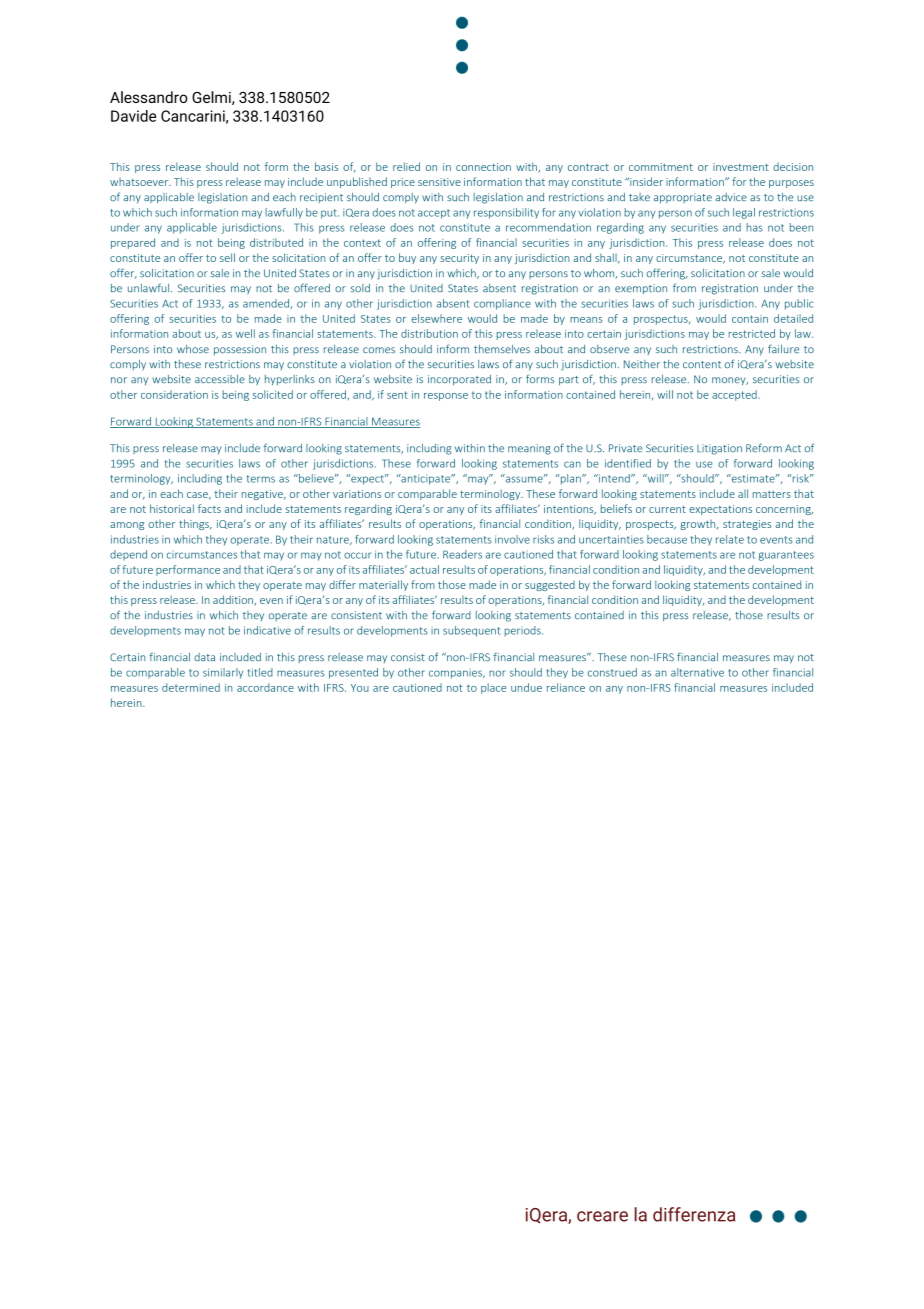 This document has height=1309, width=924. I want to click on matters, so click(772, 494).
